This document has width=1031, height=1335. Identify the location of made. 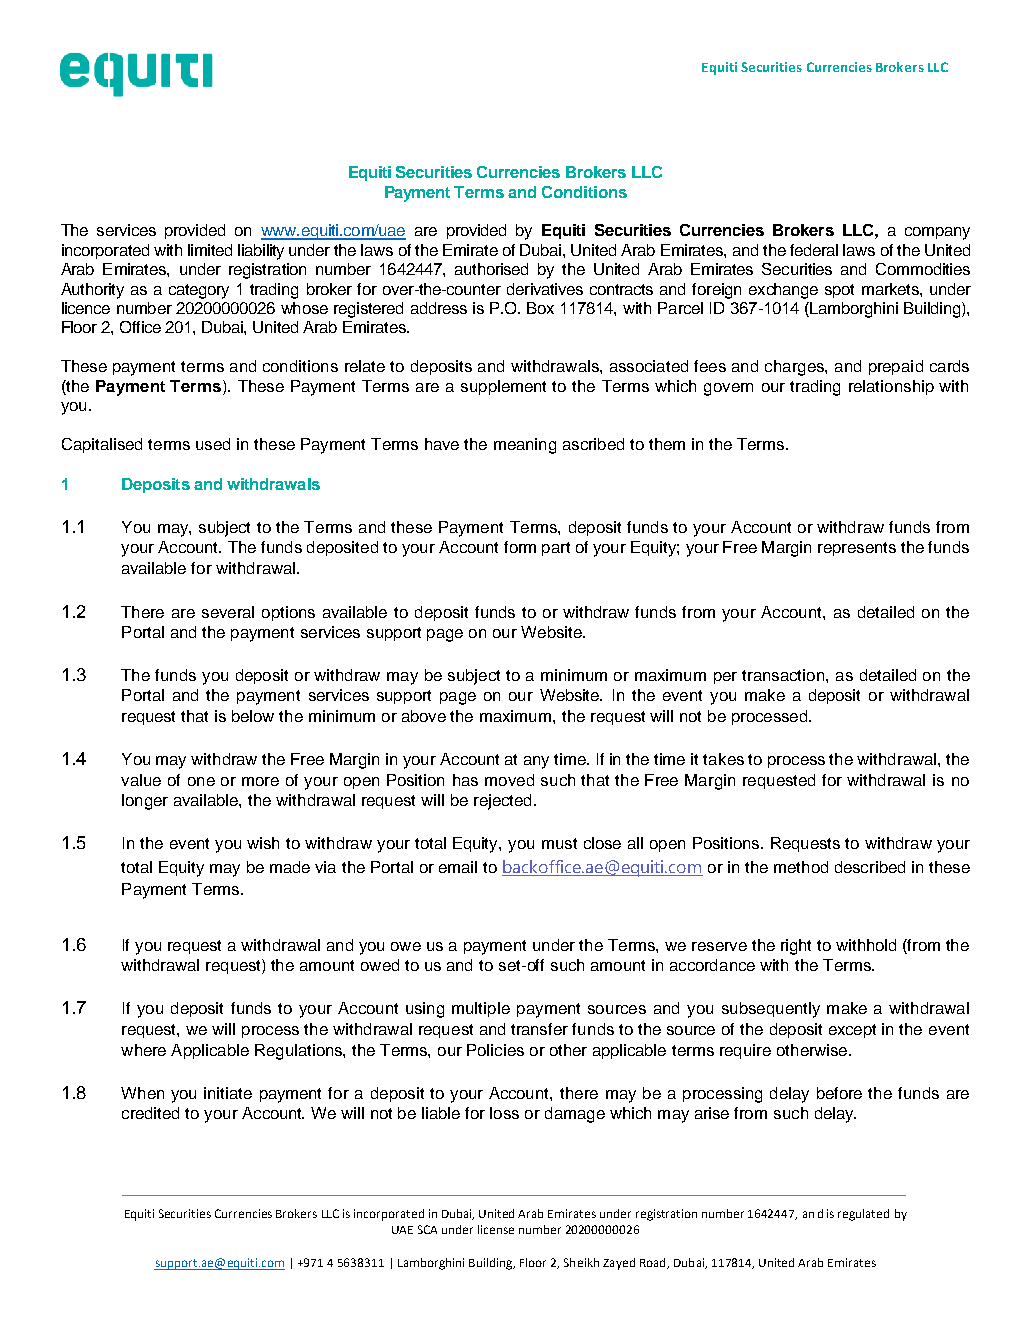
(290, 867).
